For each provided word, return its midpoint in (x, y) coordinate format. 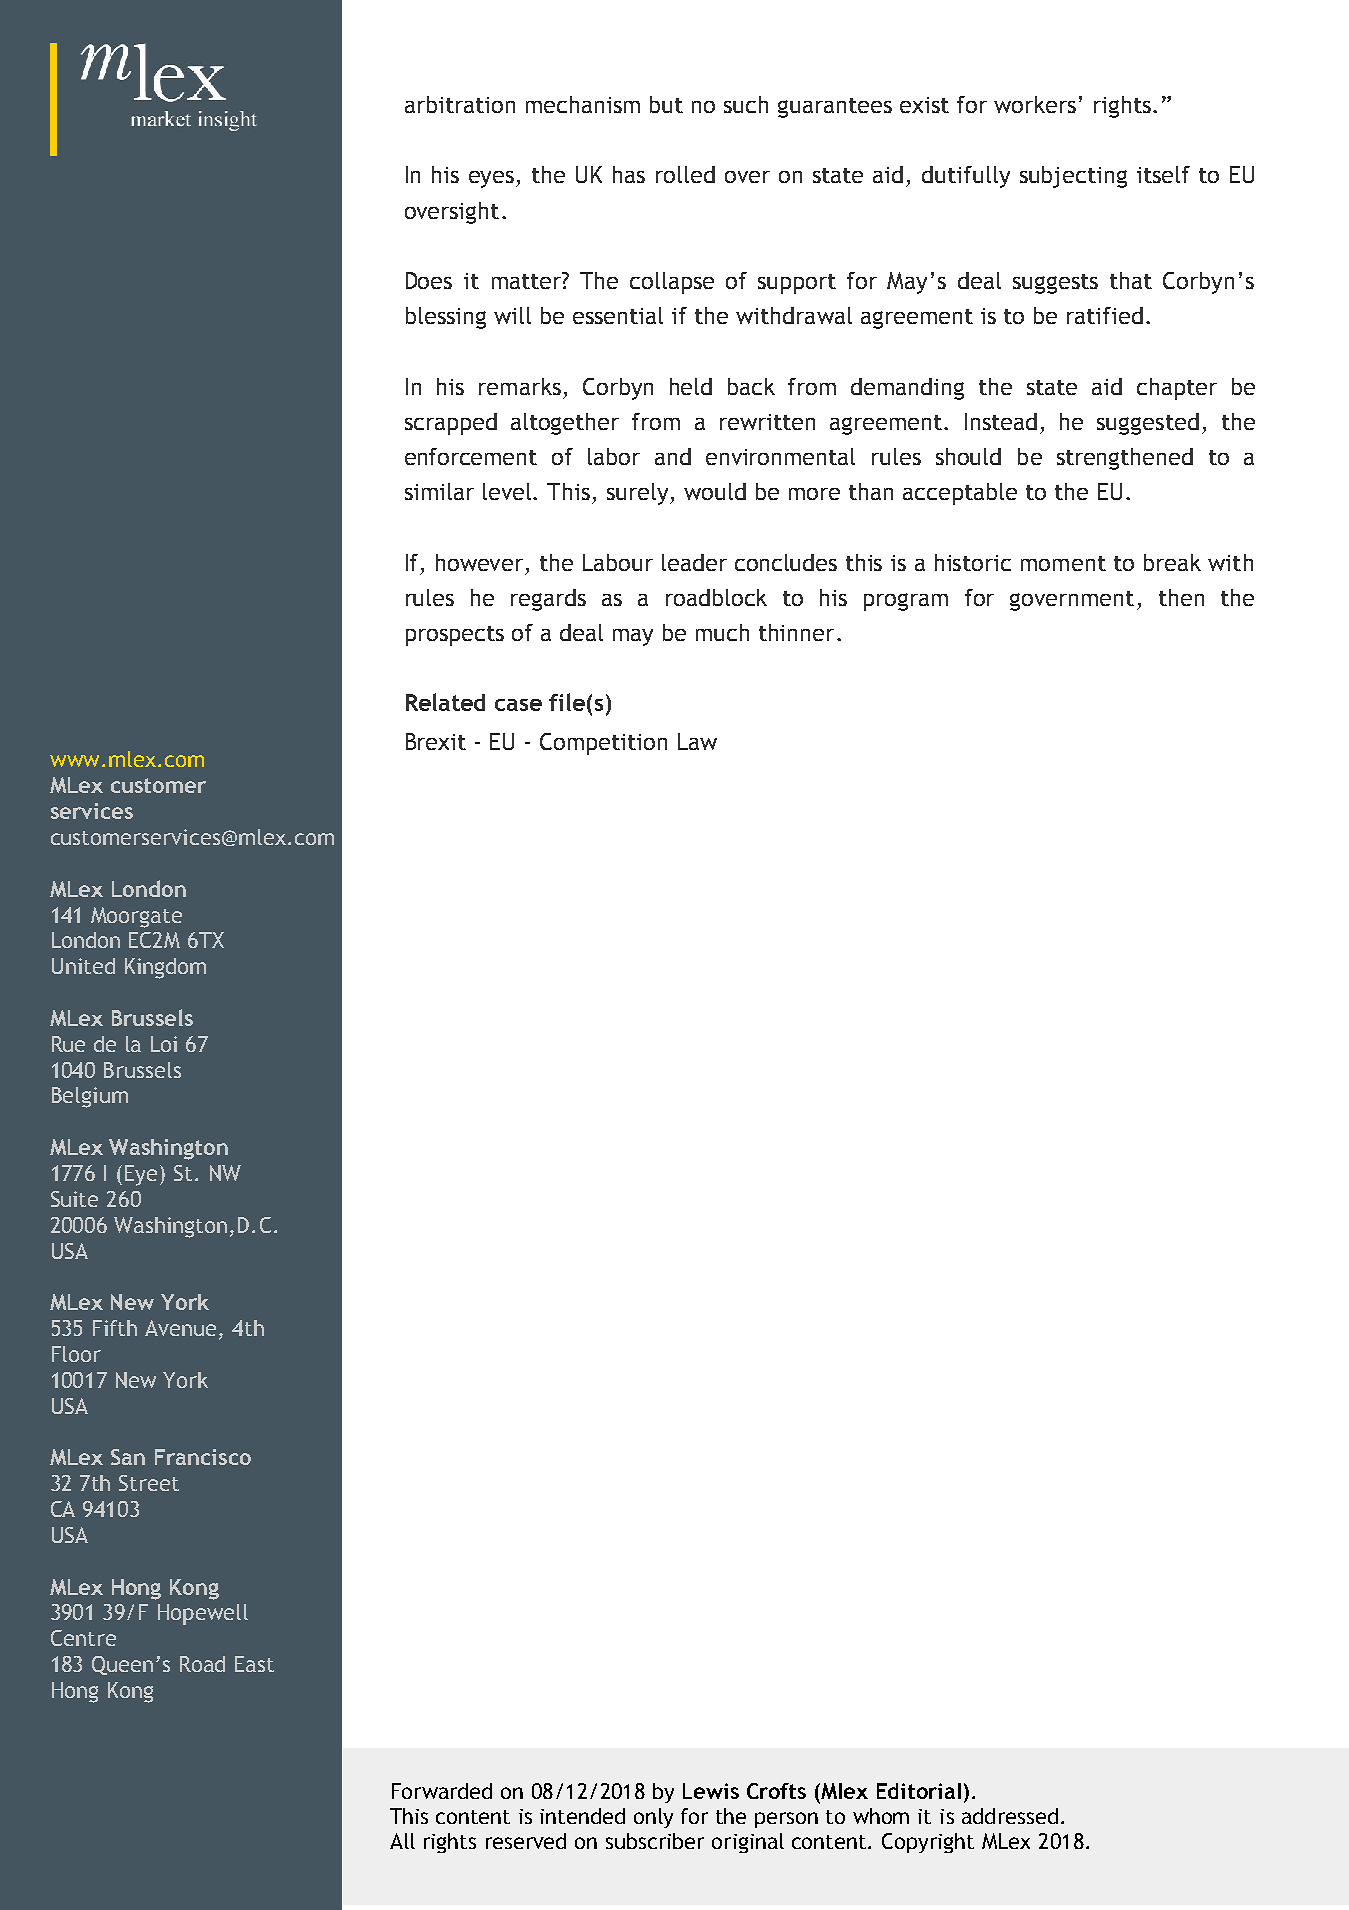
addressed (1010, 1816)
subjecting (1073, 177)
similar (439, 491)
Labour (618, 562)
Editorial (919, 1791)
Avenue (180, 1328)
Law (697, 741)
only (653, 1818)
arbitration (460, 104)
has (629, 174)
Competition (603, 744)
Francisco (203, 1457)
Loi (164, 1044)
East (254, 1664)
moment (1063, 563)
